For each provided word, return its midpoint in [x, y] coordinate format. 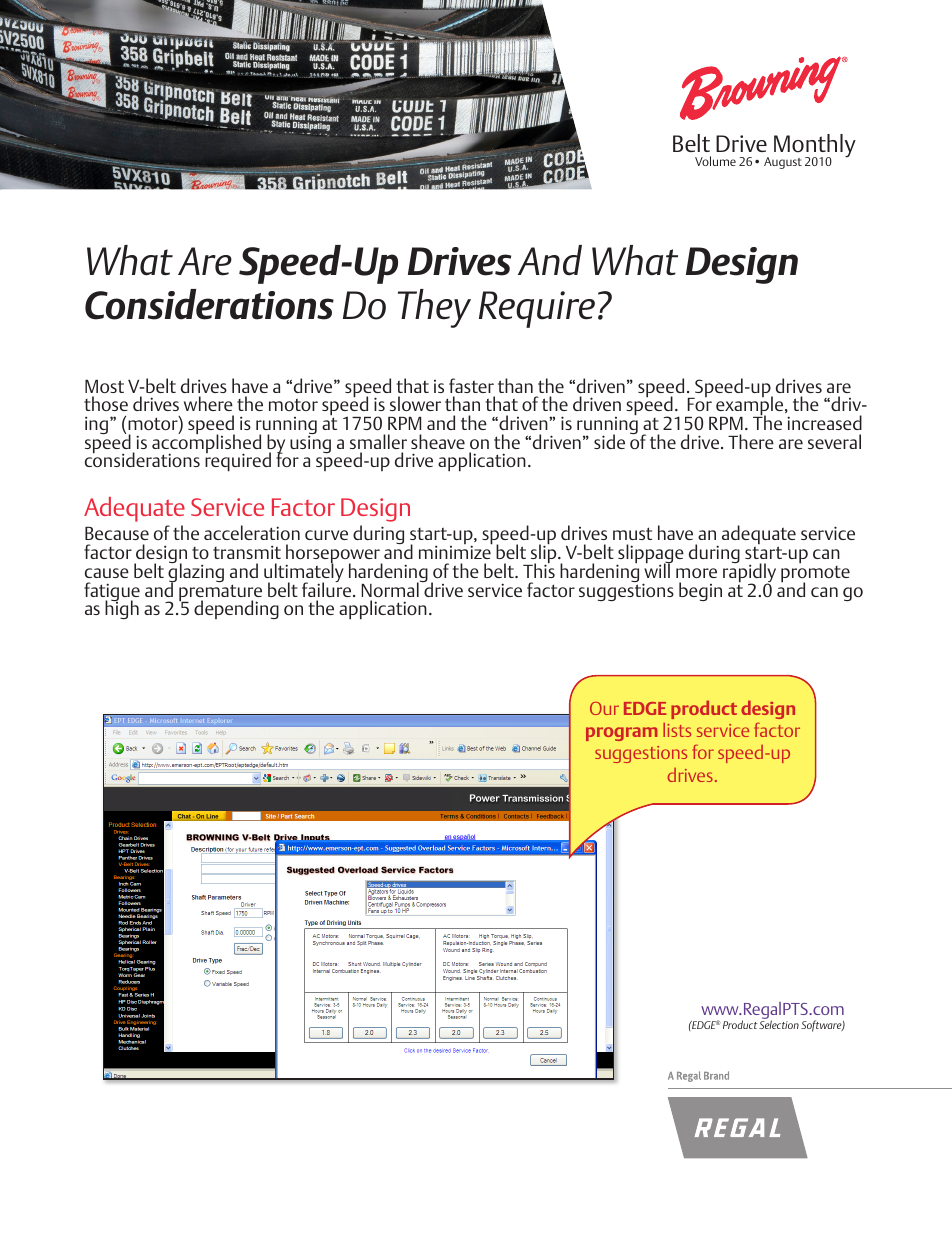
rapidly [749, 573]
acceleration [252, 532]
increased [824, 422]
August [783, 163]
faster [471, 385]
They [434, 308]
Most [104, 386]
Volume [715, 161]
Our [604, 708]
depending [236, 609]
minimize [455, 551]
